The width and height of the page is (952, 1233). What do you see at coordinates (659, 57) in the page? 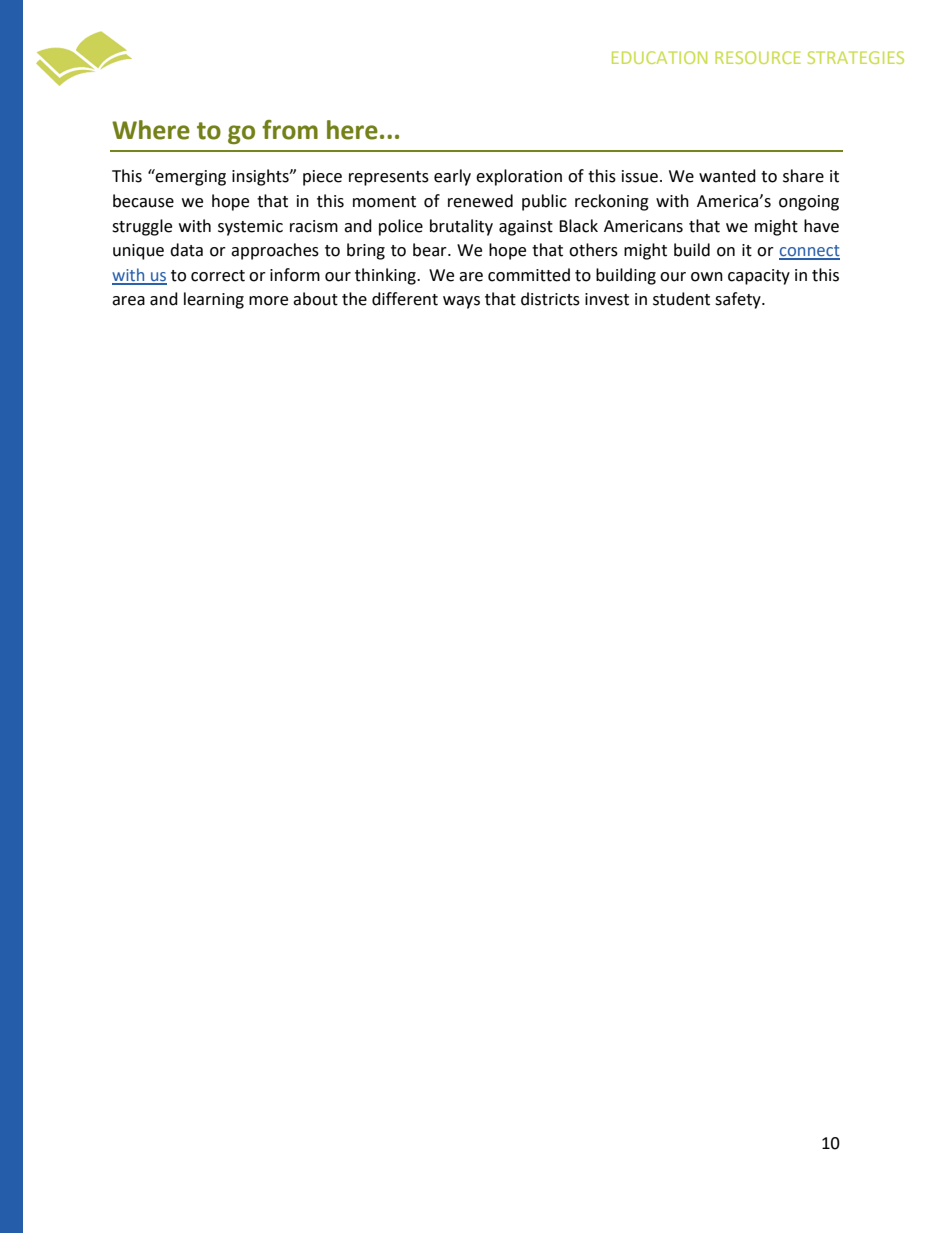
I see `EDUCATION` at bounding box center [659, 57].
